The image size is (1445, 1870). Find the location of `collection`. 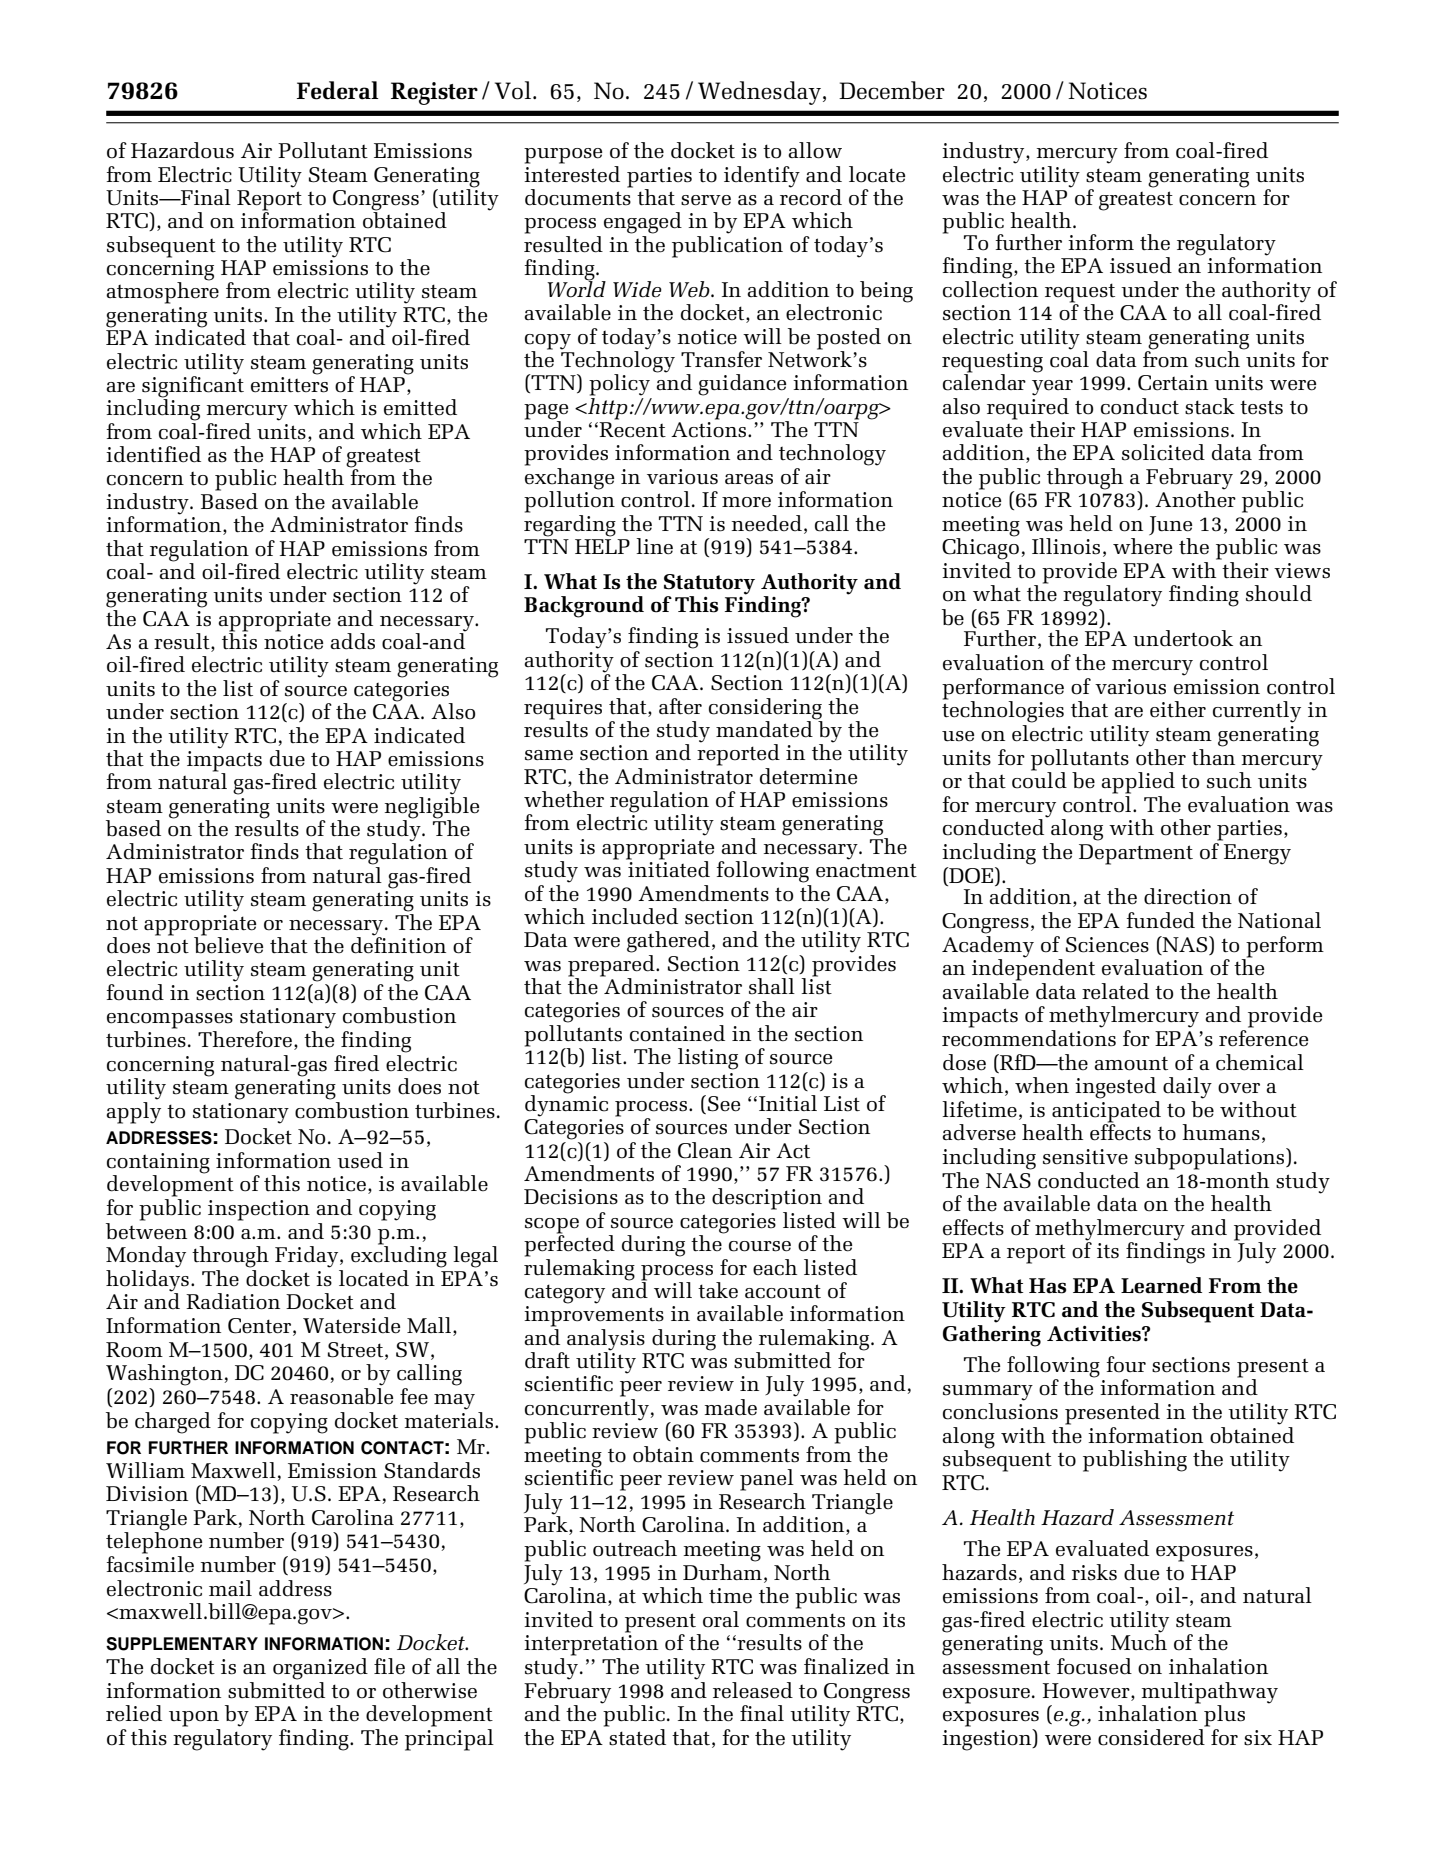

collection is located at coordinates (990, 288).
